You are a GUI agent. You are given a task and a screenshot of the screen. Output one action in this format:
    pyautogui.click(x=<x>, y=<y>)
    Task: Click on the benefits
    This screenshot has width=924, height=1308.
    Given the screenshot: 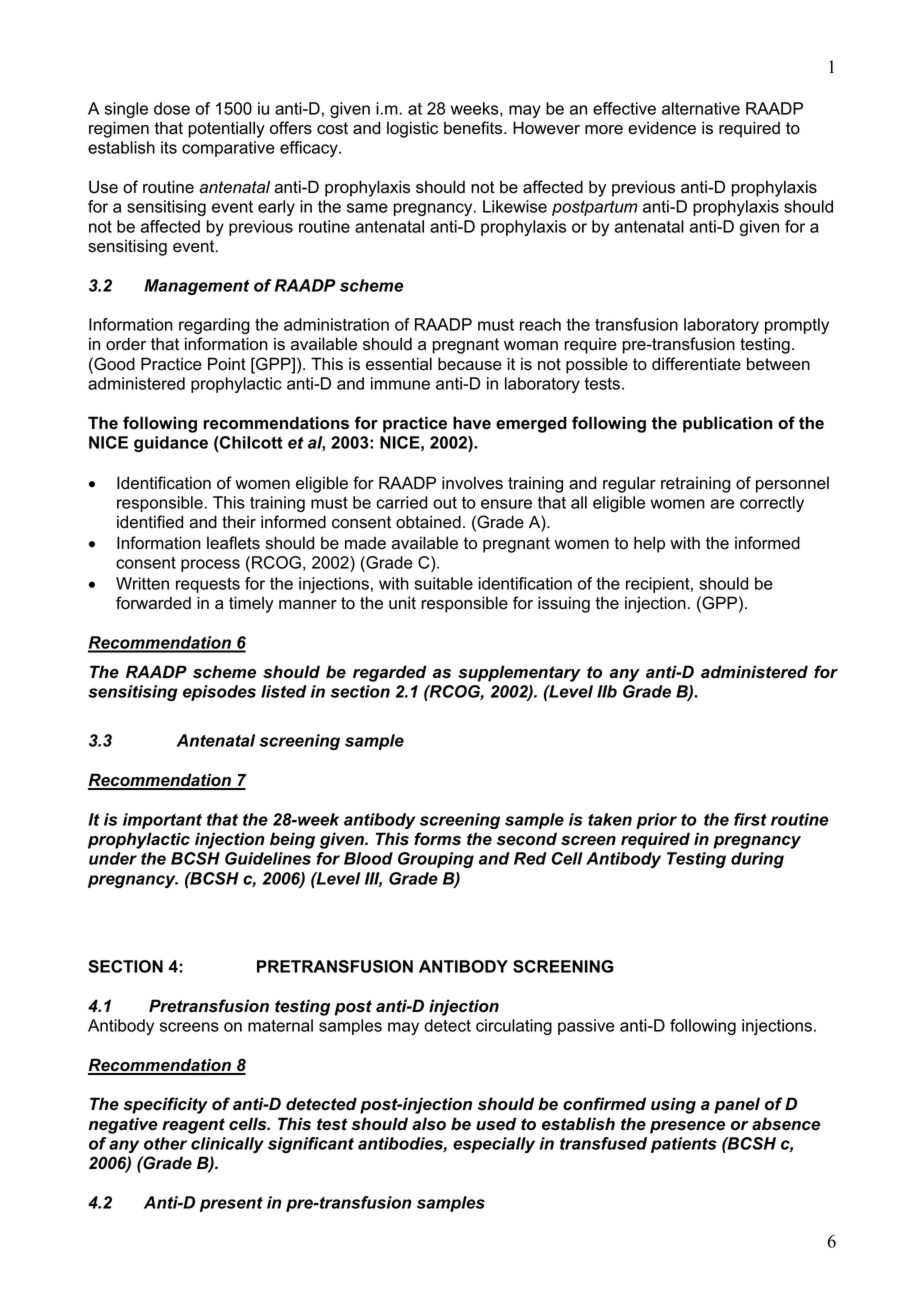 What is the action you would take?
    pyautogui.click(x=474, y=128)
